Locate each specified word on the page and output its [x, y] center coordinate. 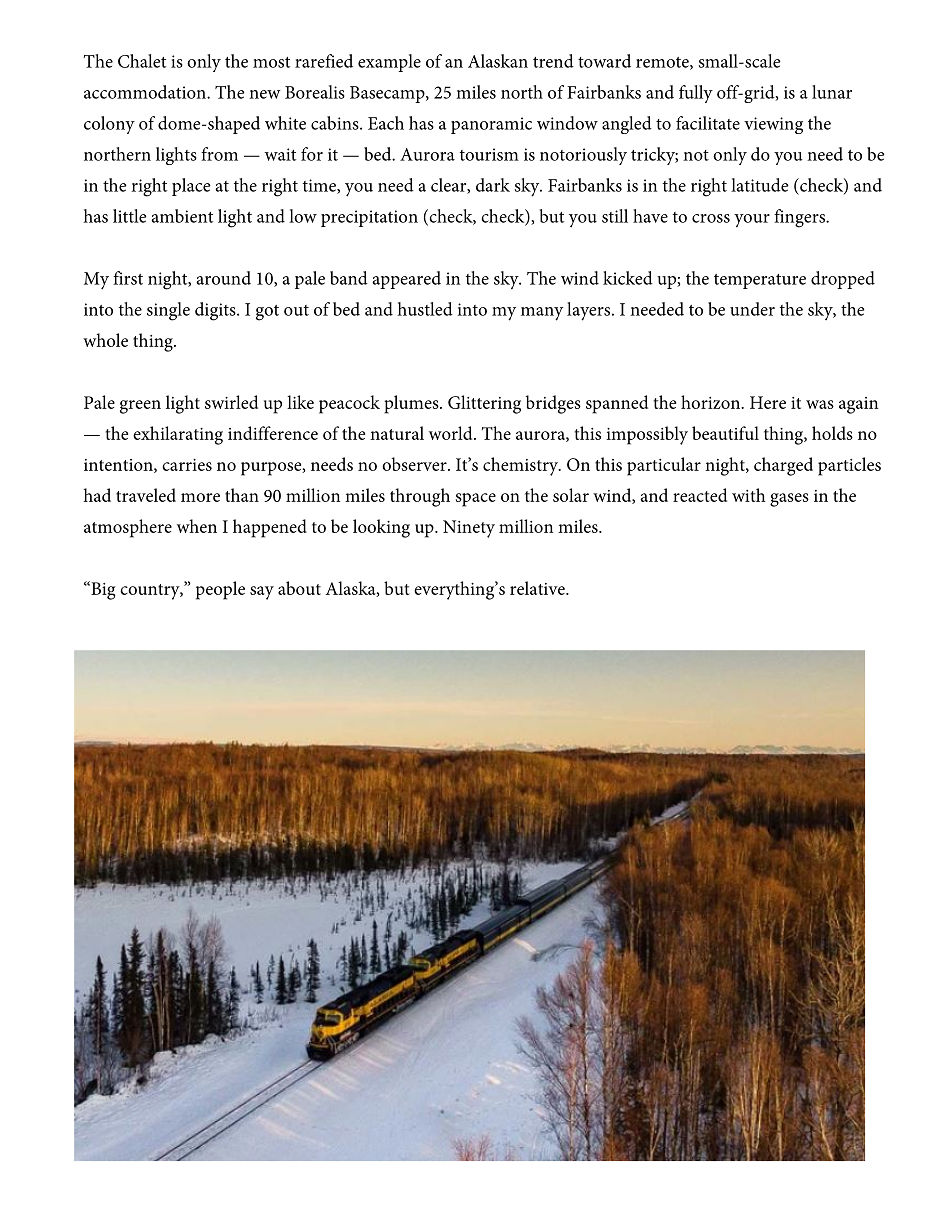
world [452, 433]
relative [538, 588]
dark [493, 185]
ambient [182, 216]
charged [783, 466]
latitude [760, 185]
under [752, 309]
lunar [832, 92]
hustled [425, 309]
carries [187, 465]
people [220, 590]
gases [789, 500]
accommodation [146, 92]
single [168, 311]
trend [553, 61]
